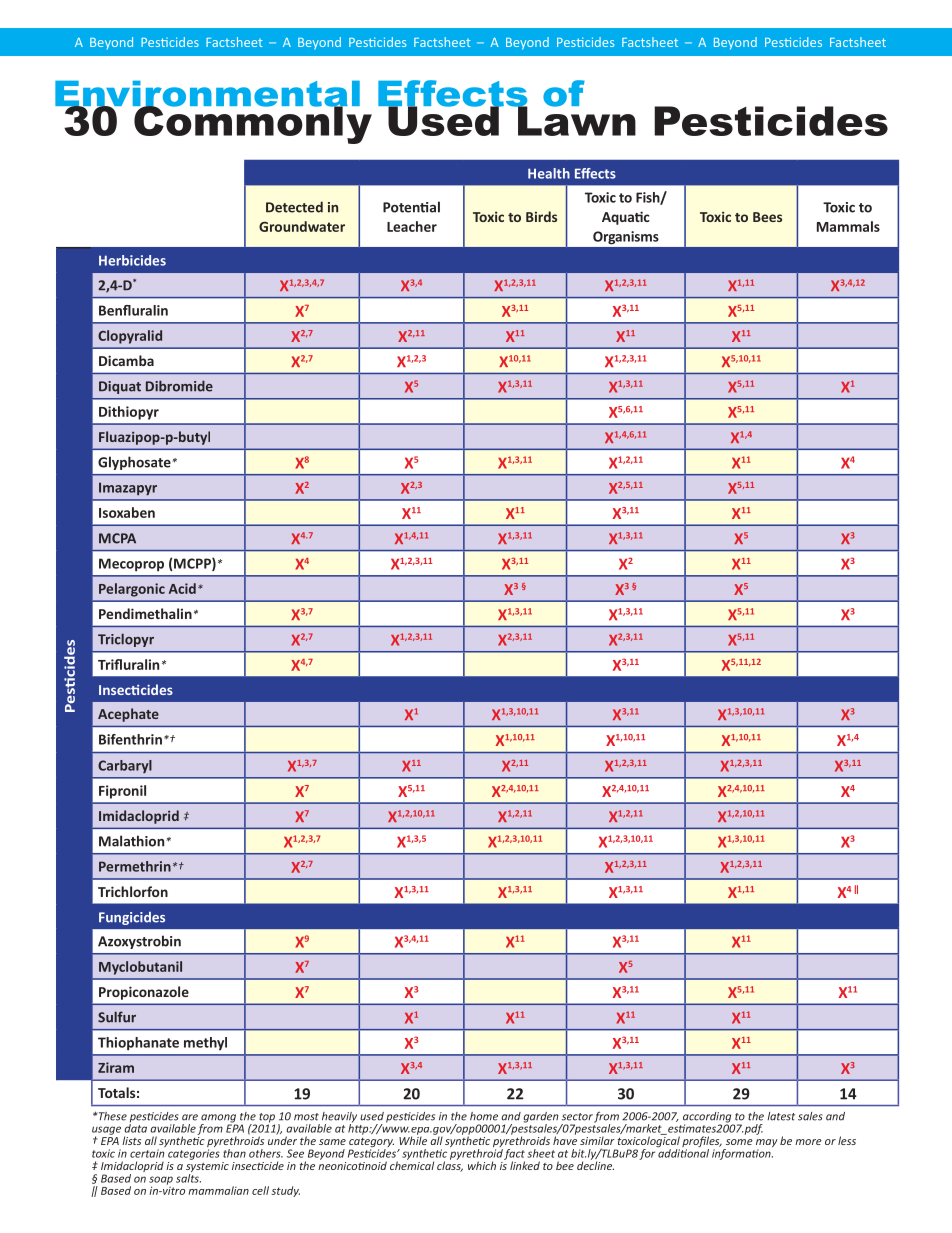 This screenshot has height=1233, width=952. What do you see at coordinates (767, 217) in the screenshot?
I see `Bees` at bounding box center [767, 217].
